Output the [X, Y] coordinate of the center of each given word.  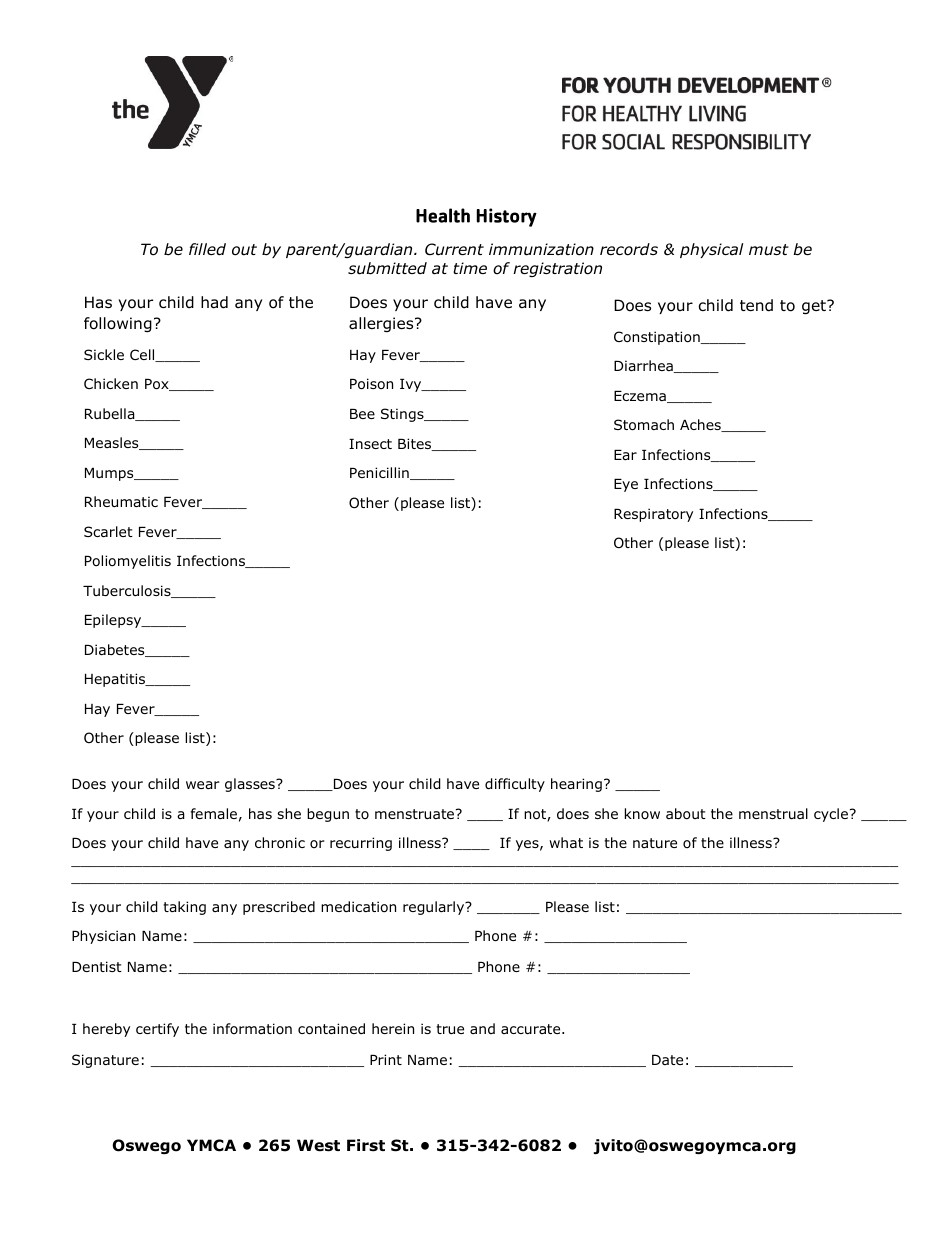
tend [756, 305]
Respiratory [653, 515]
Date [667, 1060]
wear [203, 785]
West [318, 1145]
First [366, 1145]
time [470, 268]
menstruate [416, 814]
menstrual [773, 813]
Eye [626, 485]
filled [207, 249]
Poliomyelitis [128, 562]
